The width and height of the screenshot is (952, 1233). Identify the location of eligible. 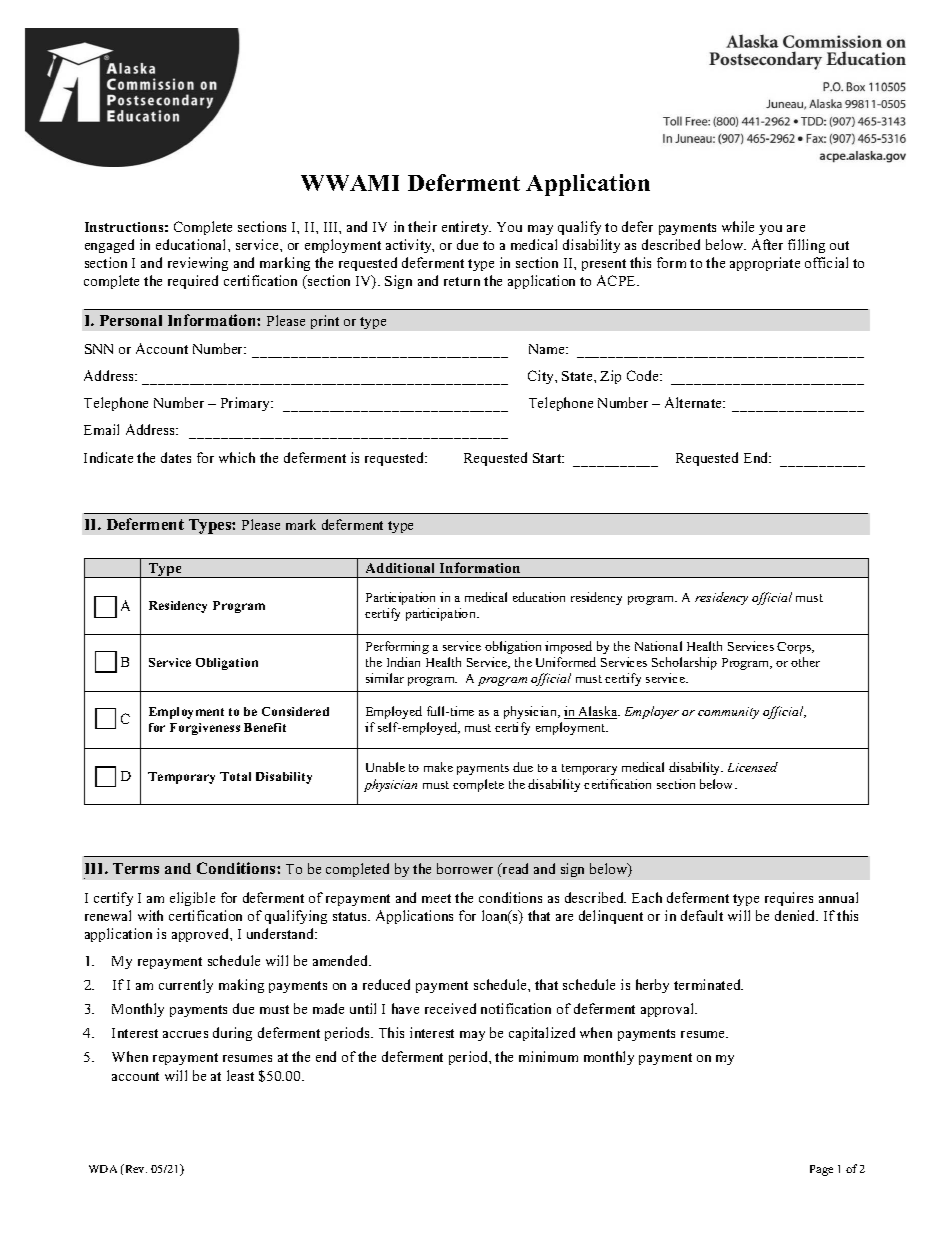
(192, 899).
